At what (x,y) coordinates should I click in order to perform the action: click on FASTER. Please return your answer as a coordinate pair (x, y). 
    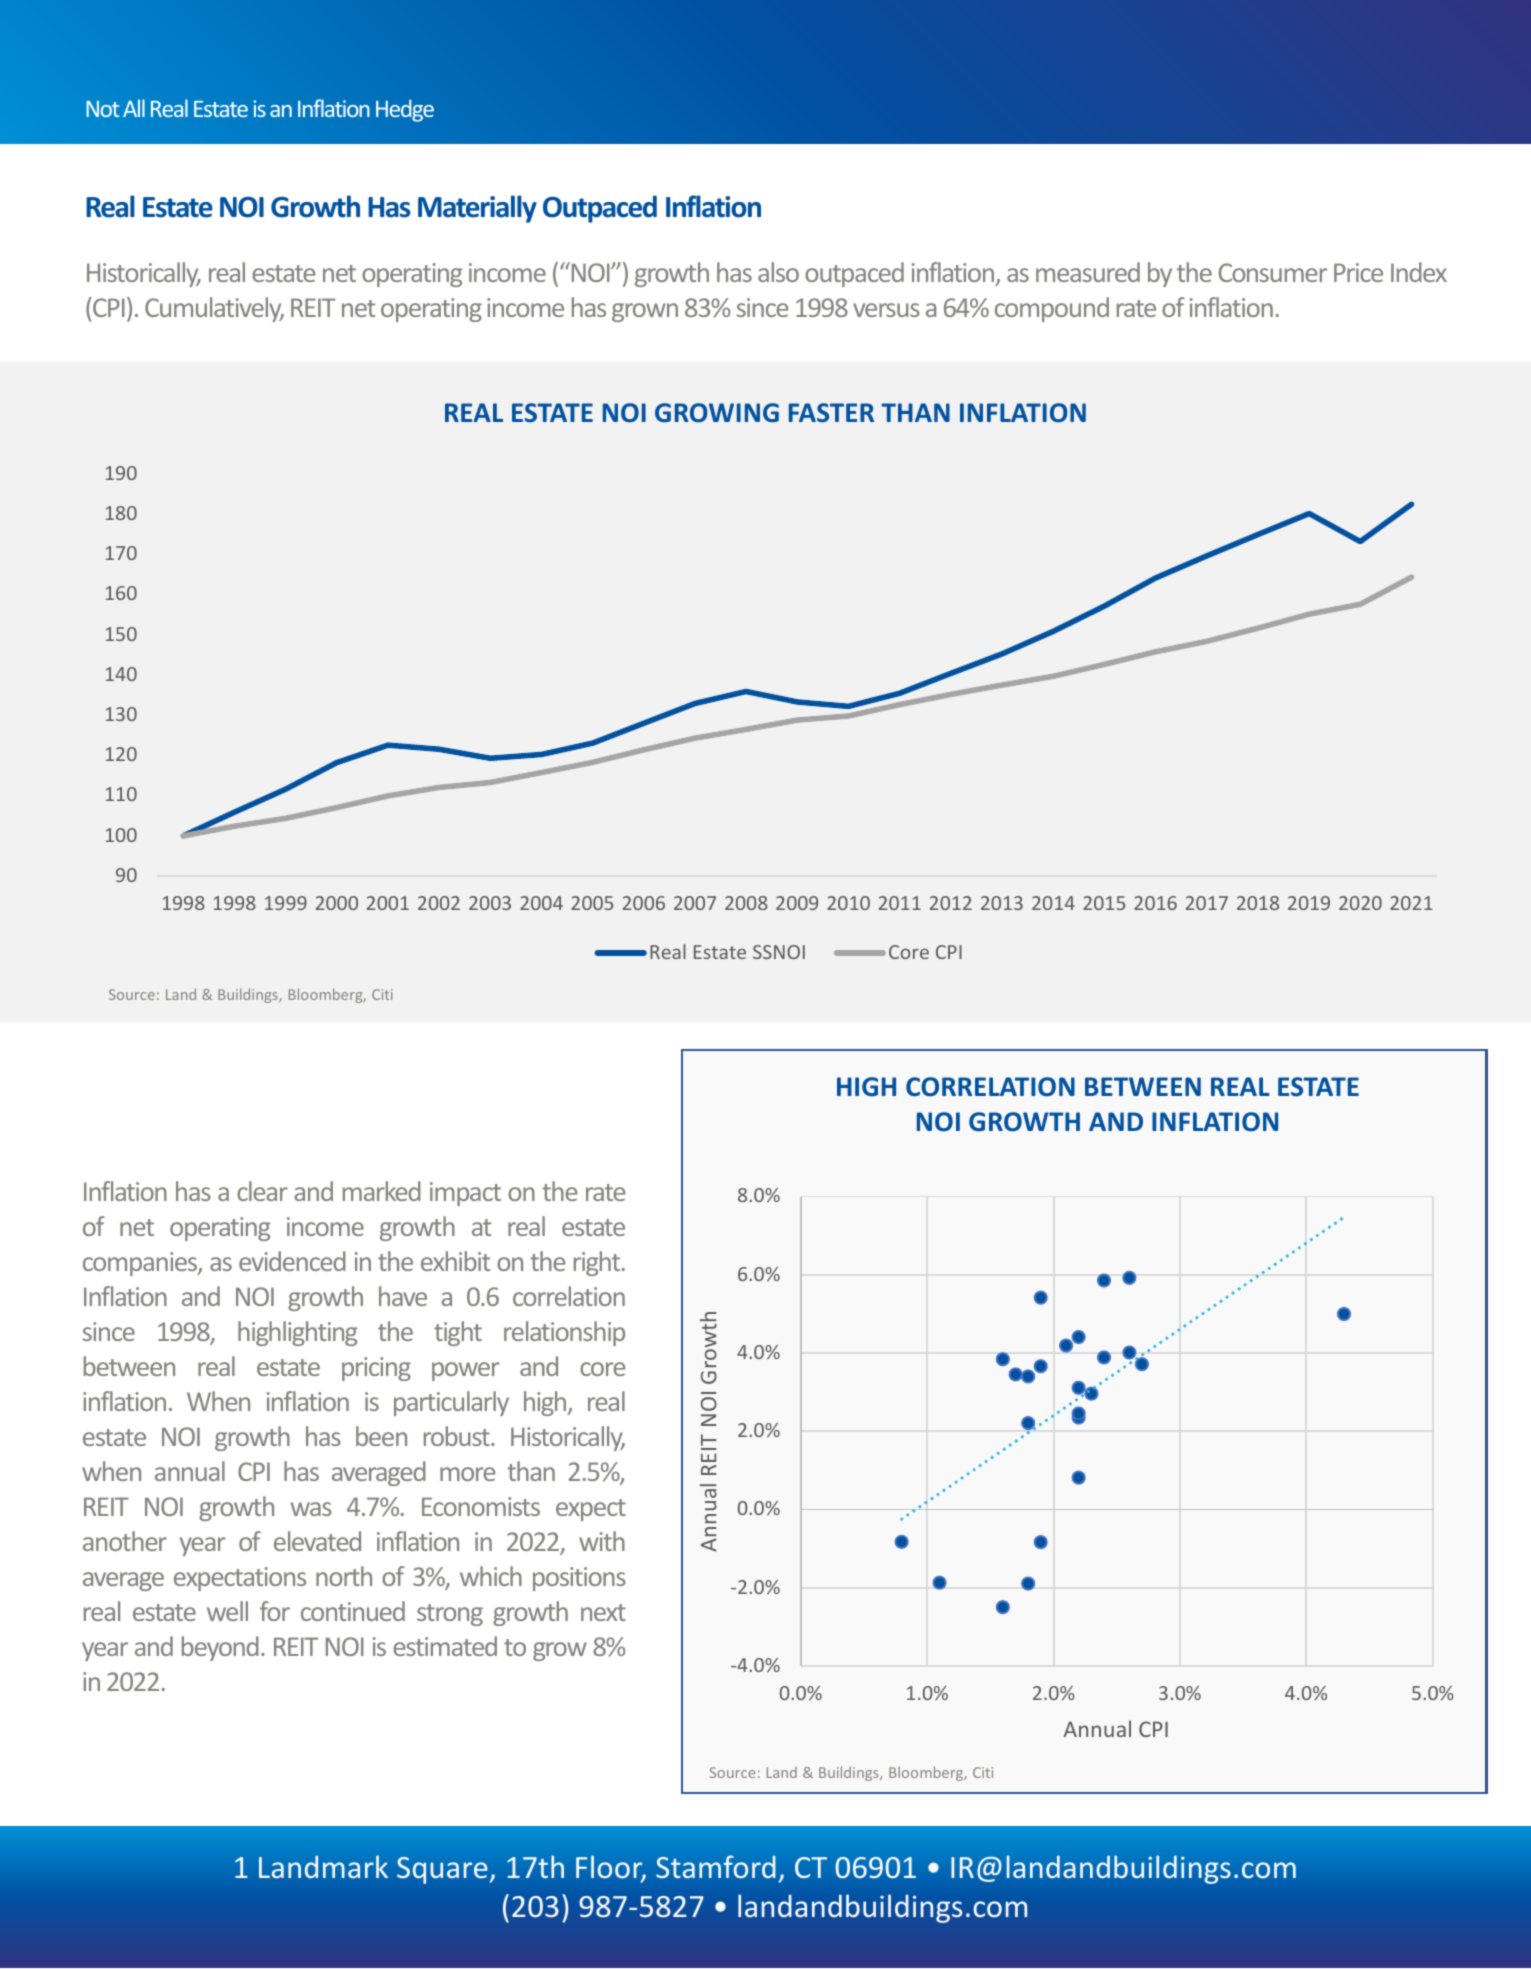
    Looking at the image, I should click on (831, 413).
